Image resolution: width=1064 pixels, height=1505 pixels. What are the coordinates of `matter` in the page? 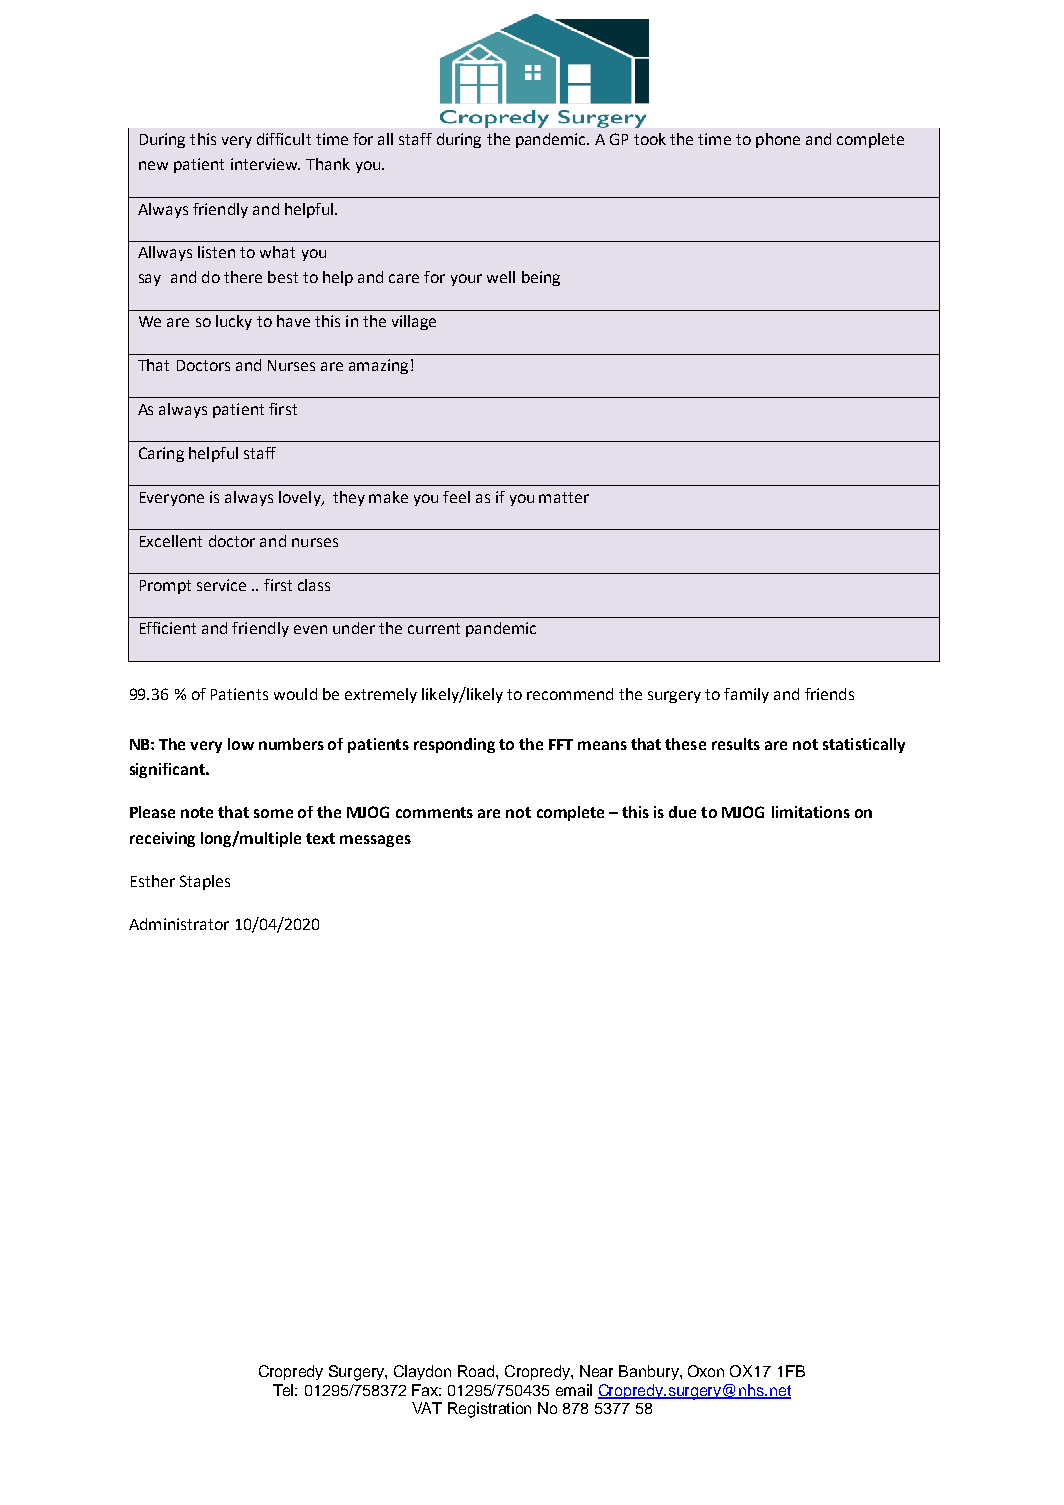 It's located at (564, 497).
